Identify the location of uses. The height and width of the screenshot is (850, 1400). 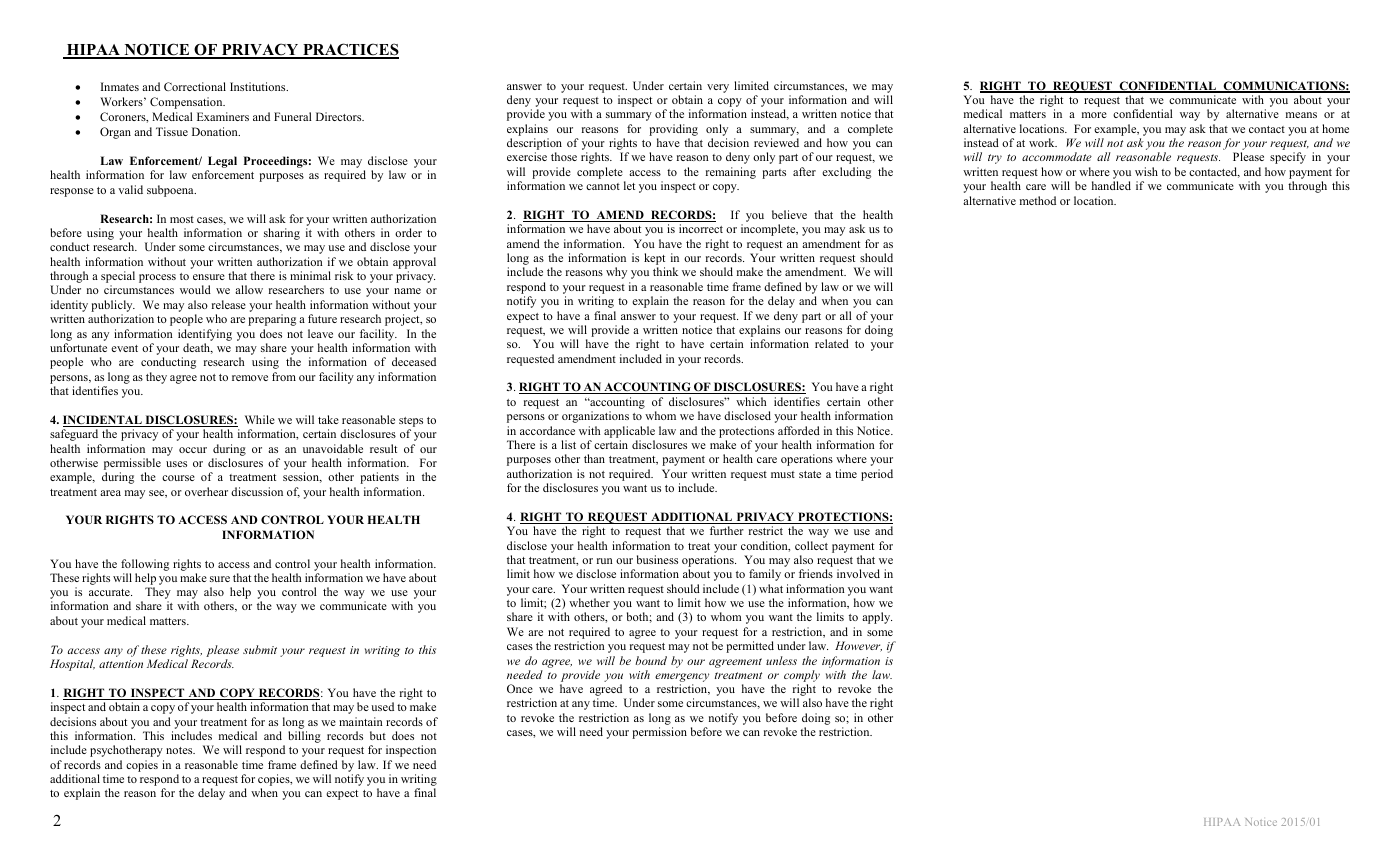
(176, 464).
